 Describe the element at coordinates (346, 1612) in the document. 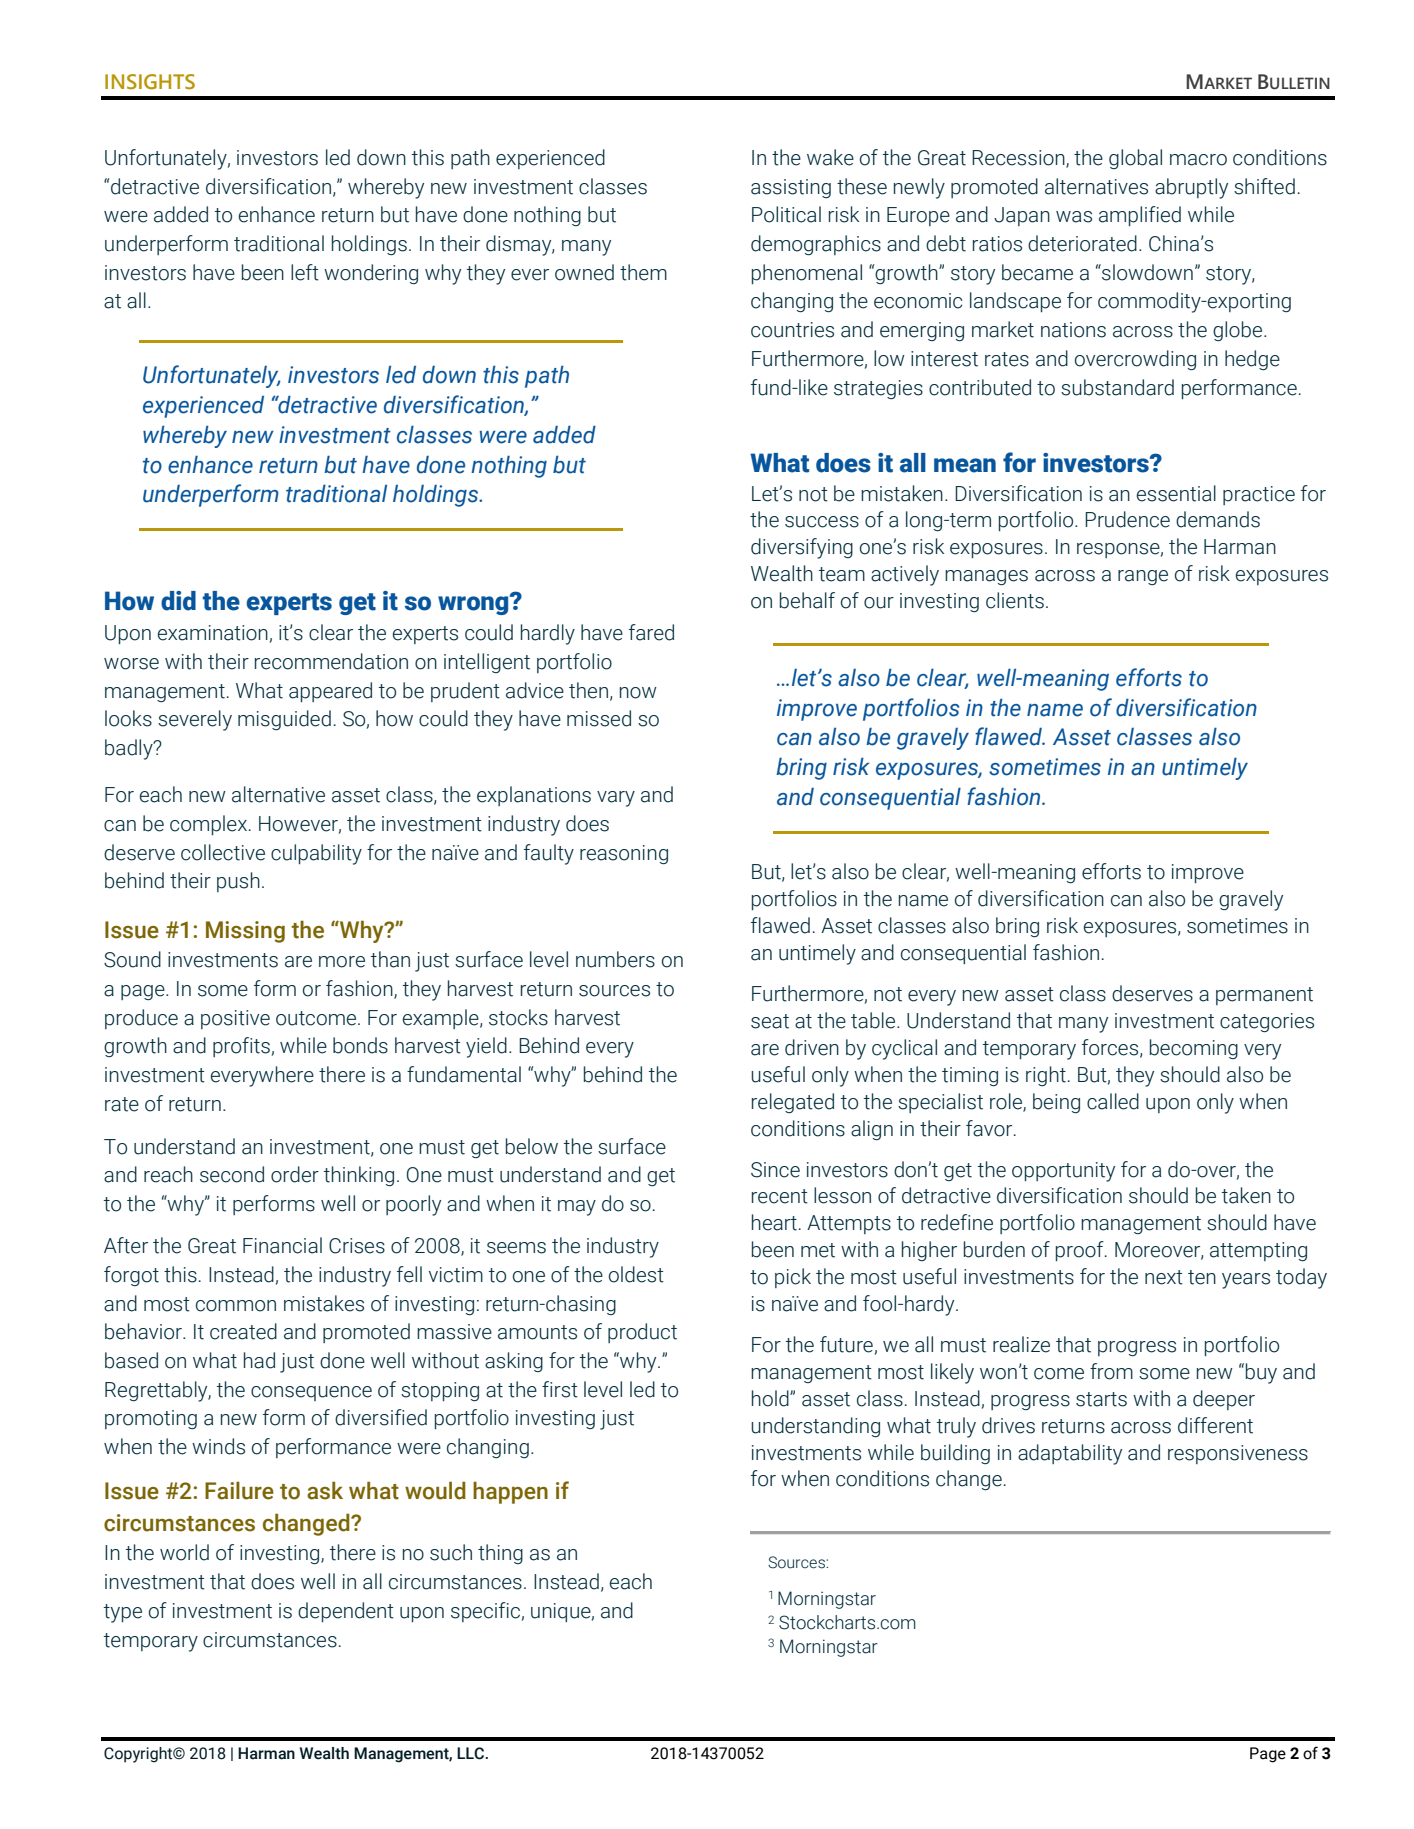

I see `dependent` at that location.
